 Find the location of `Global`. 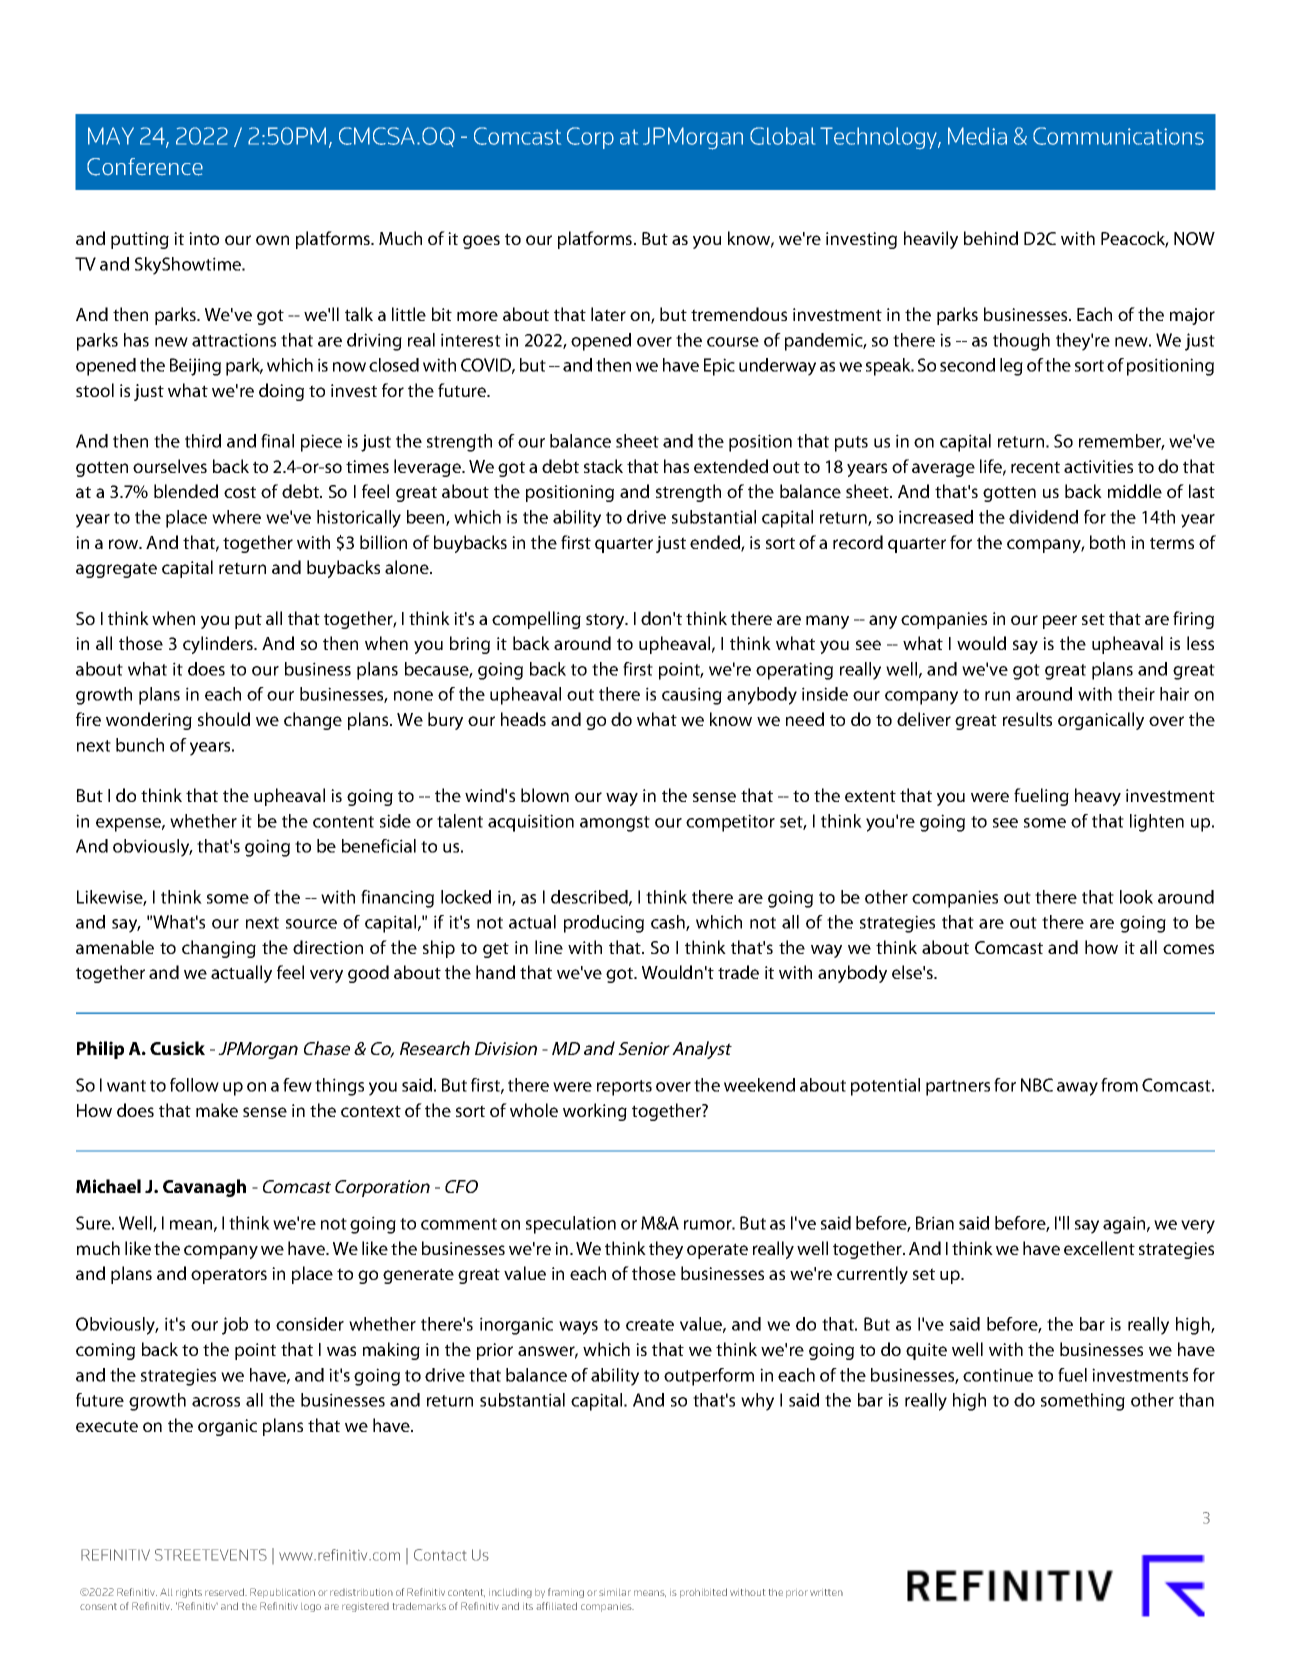

Global is located at coordinates (782, 136).
